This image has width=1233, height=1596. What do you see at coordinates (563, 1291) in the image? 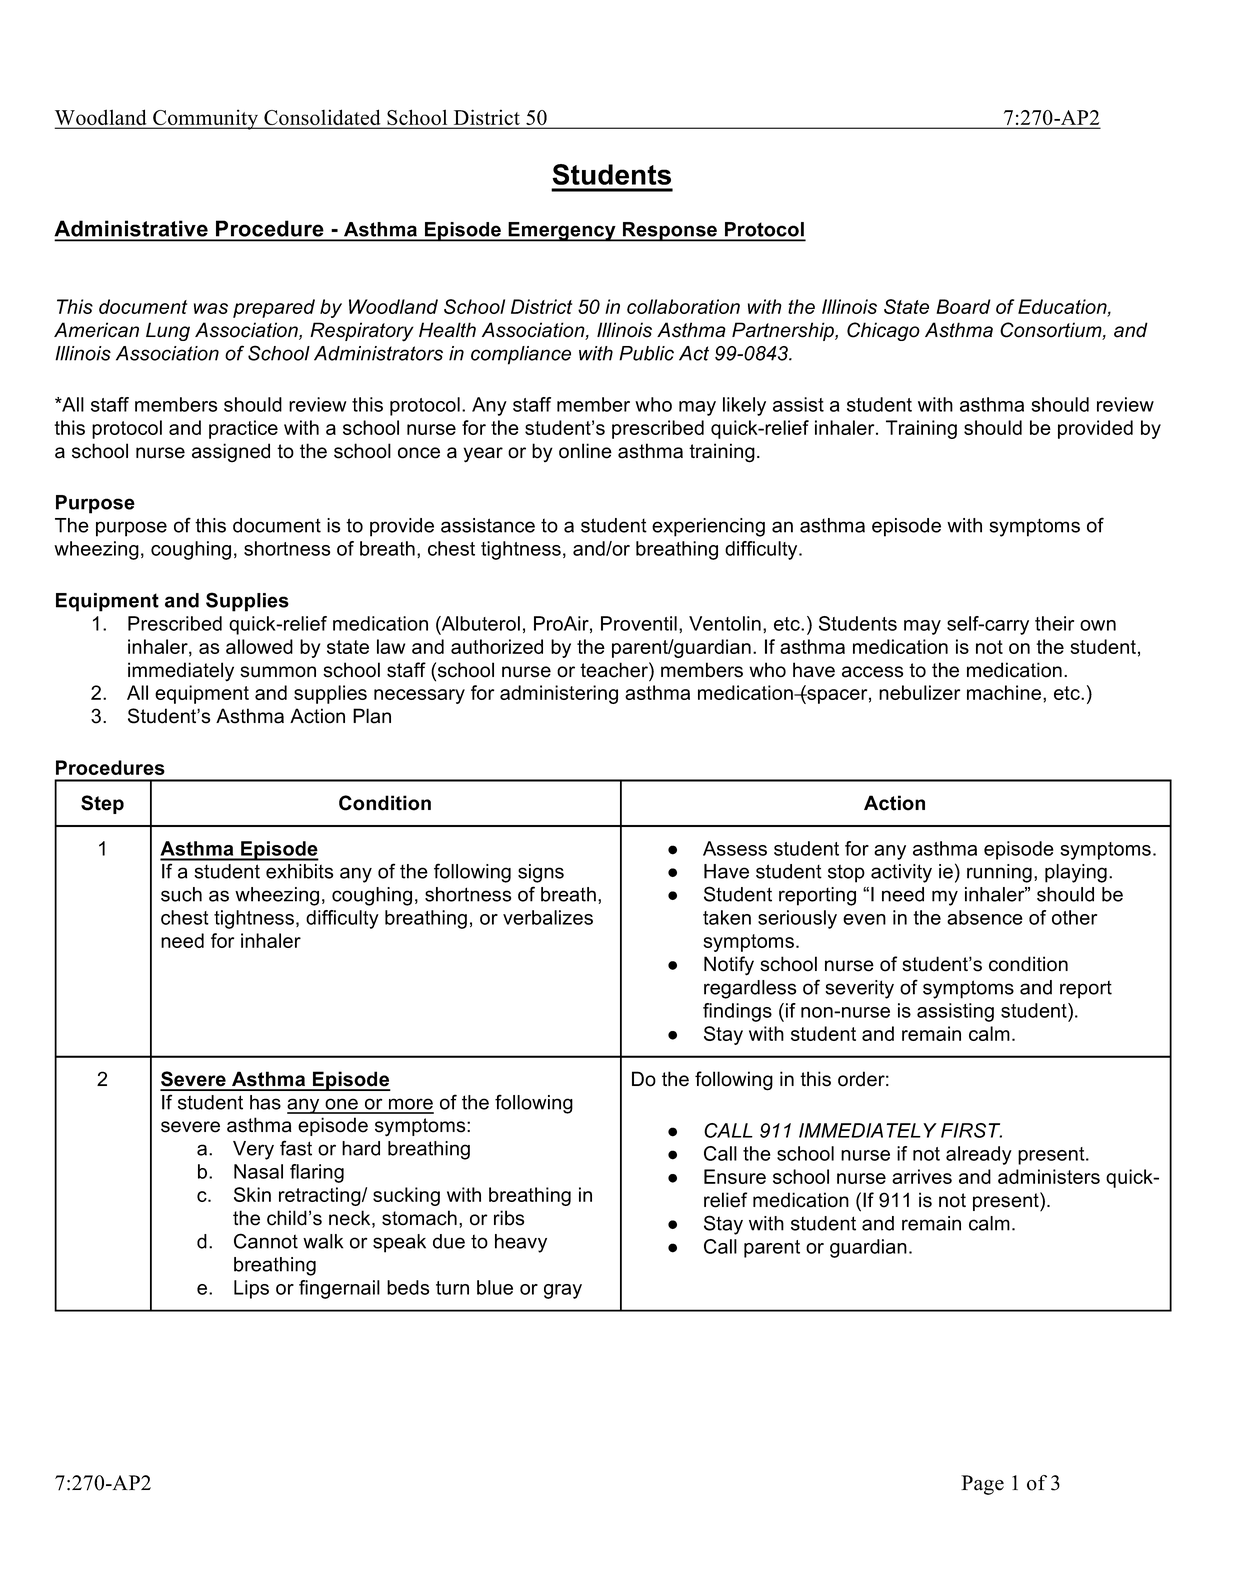
I see `gray` at bounding box center [563, 1291].
